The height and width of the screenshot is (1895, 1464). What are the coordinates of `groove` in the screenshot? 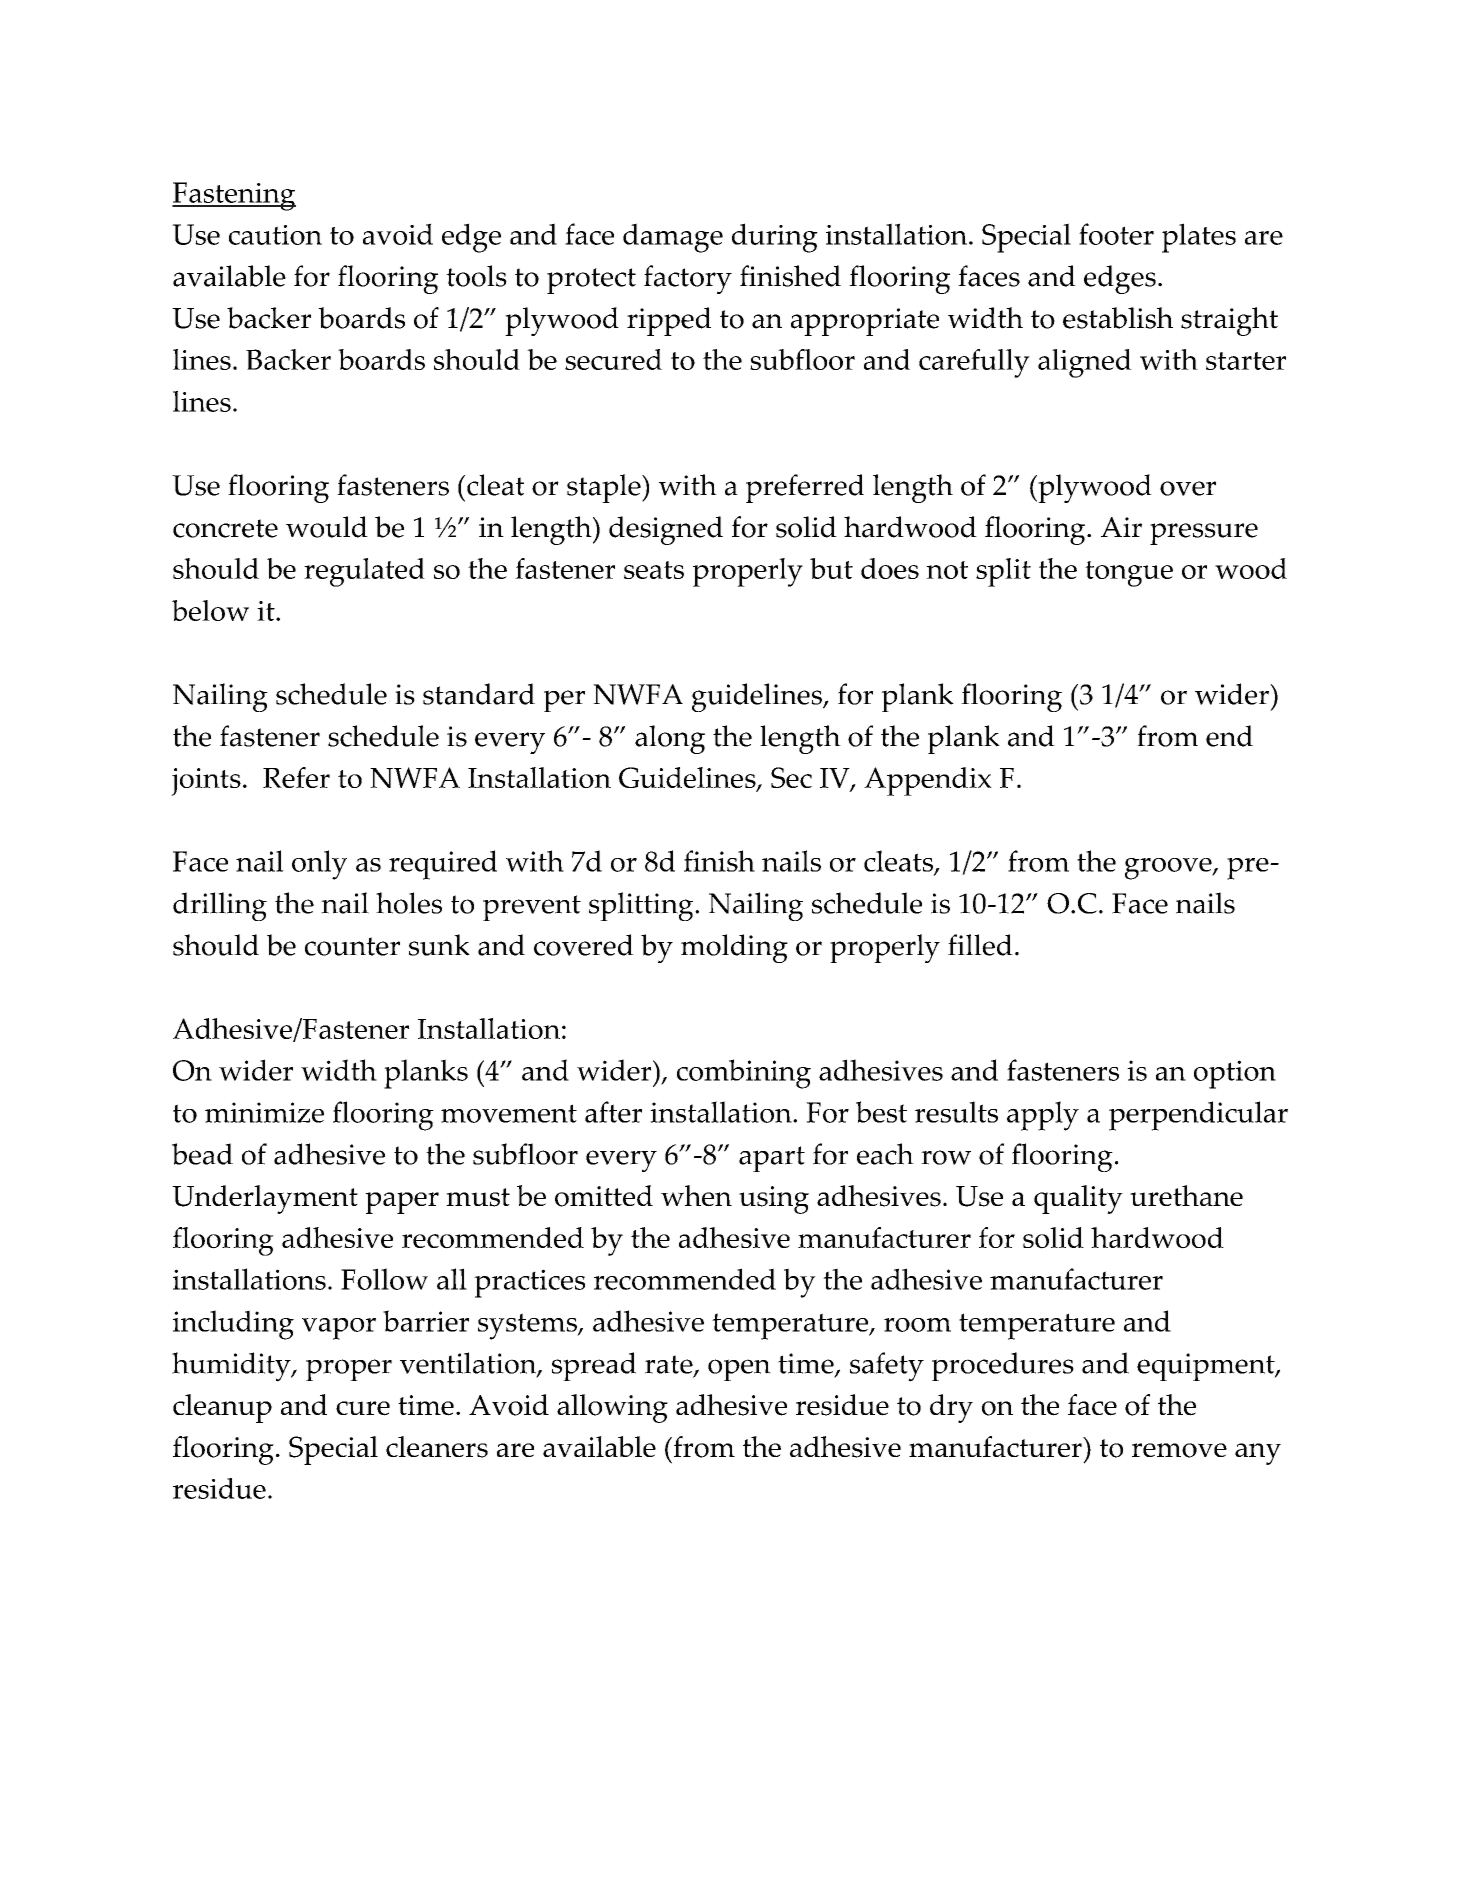 It's located at (1169, 869).
